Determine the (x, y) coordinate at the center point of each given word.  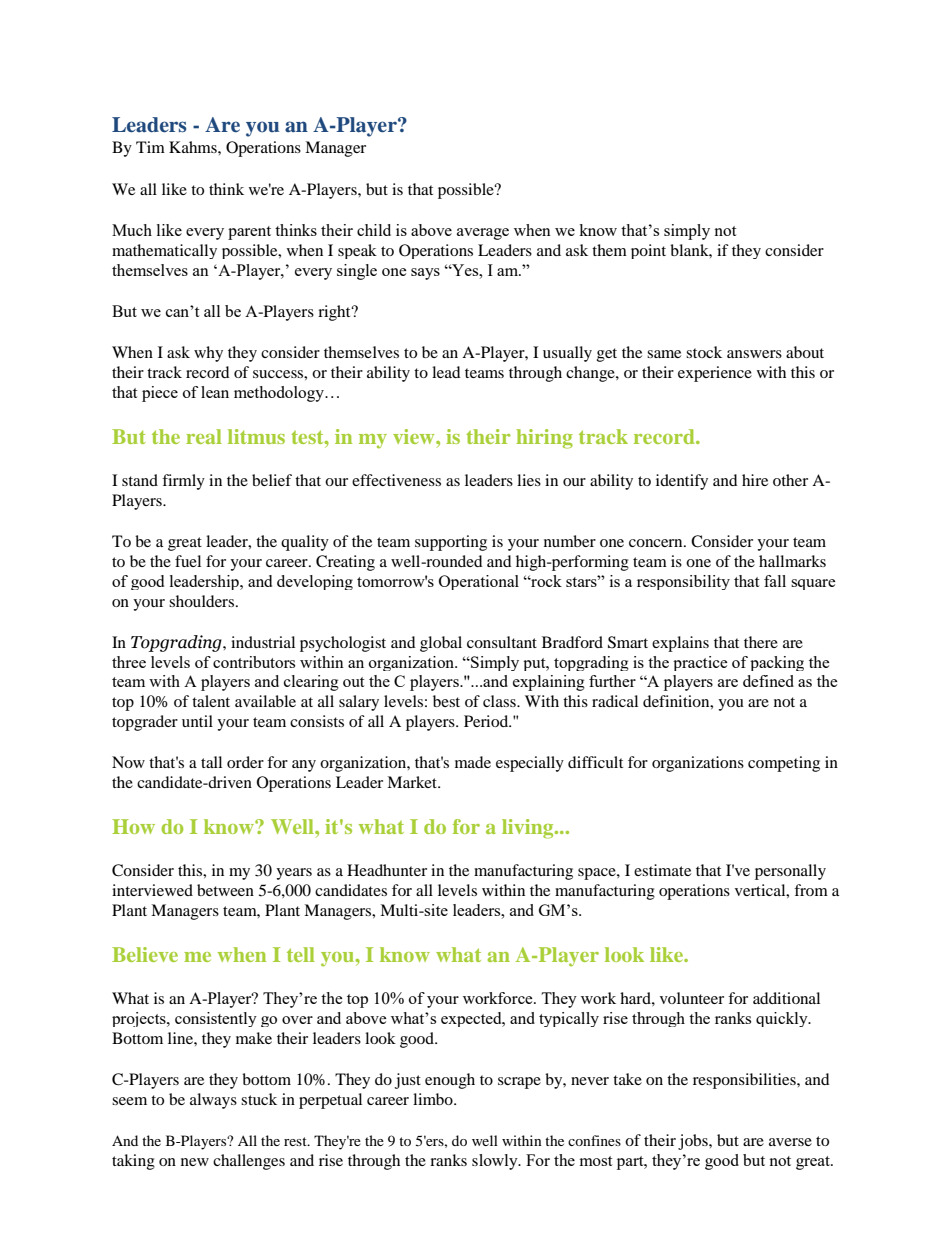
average (483, 234)
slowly (496, 1162)
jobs (694, 1142)
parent (249, 233)
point (648, 251)
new (195, 1162)
